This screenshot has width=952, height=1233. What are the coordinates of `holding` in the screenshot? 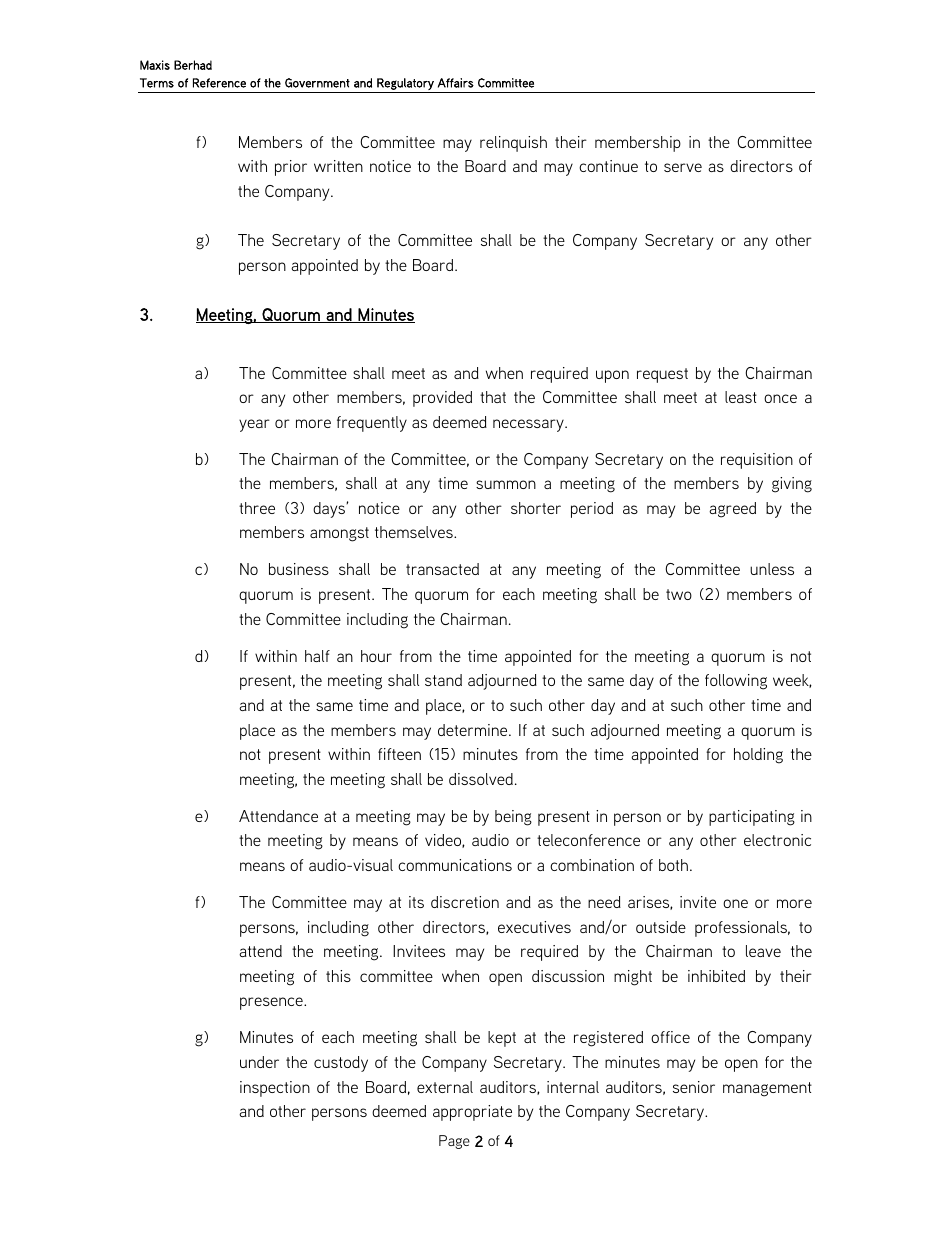 It's located at (758, 756).
